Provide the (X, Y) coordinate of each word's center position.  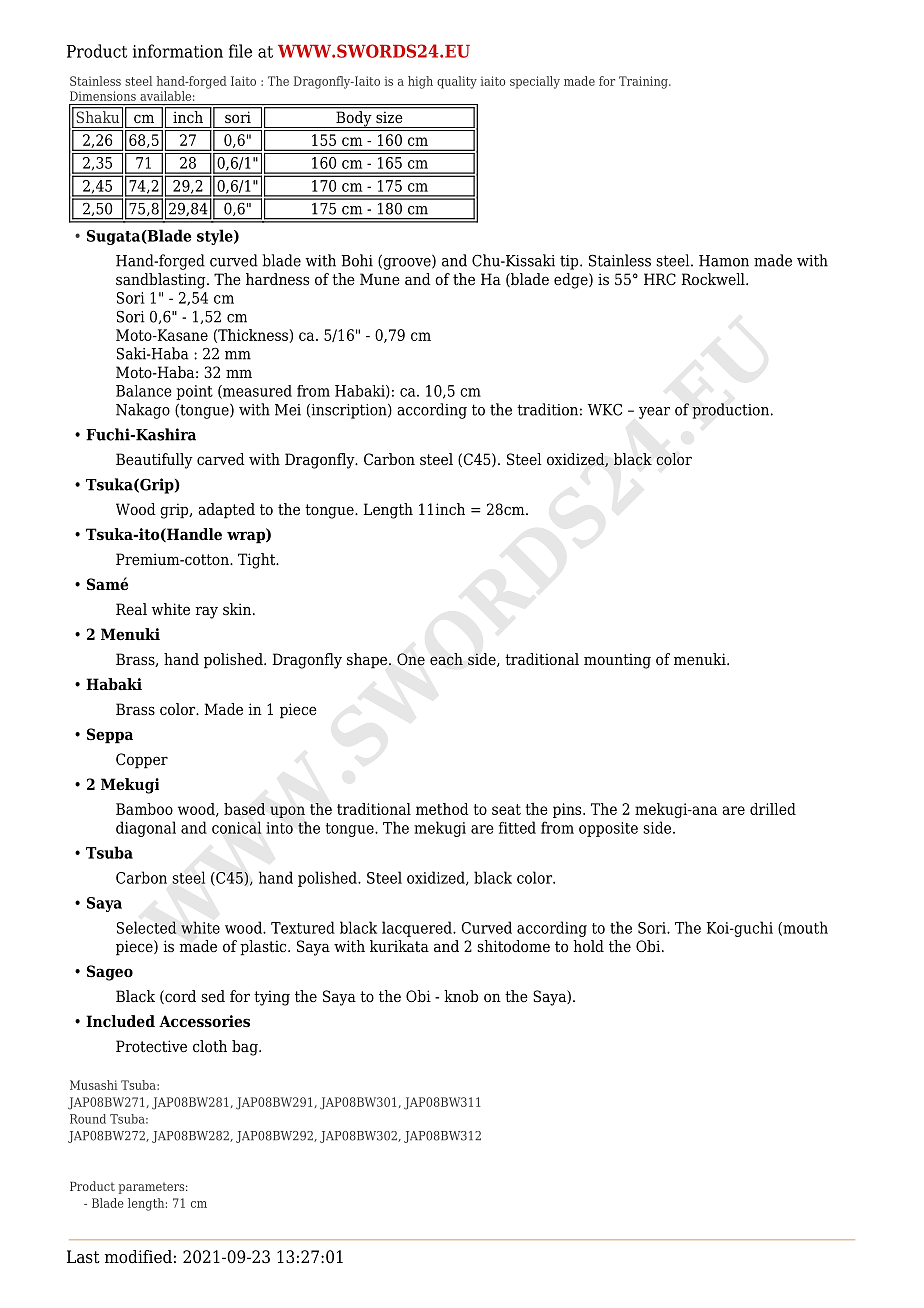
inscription (349, 411)
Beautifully (154, 461)
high (420, 82)
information (178, 51)
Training (644, 82)
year (654, 413)
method (442, 809)
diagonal (146, 829)
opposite (608, 829)
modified (138, 1257)
